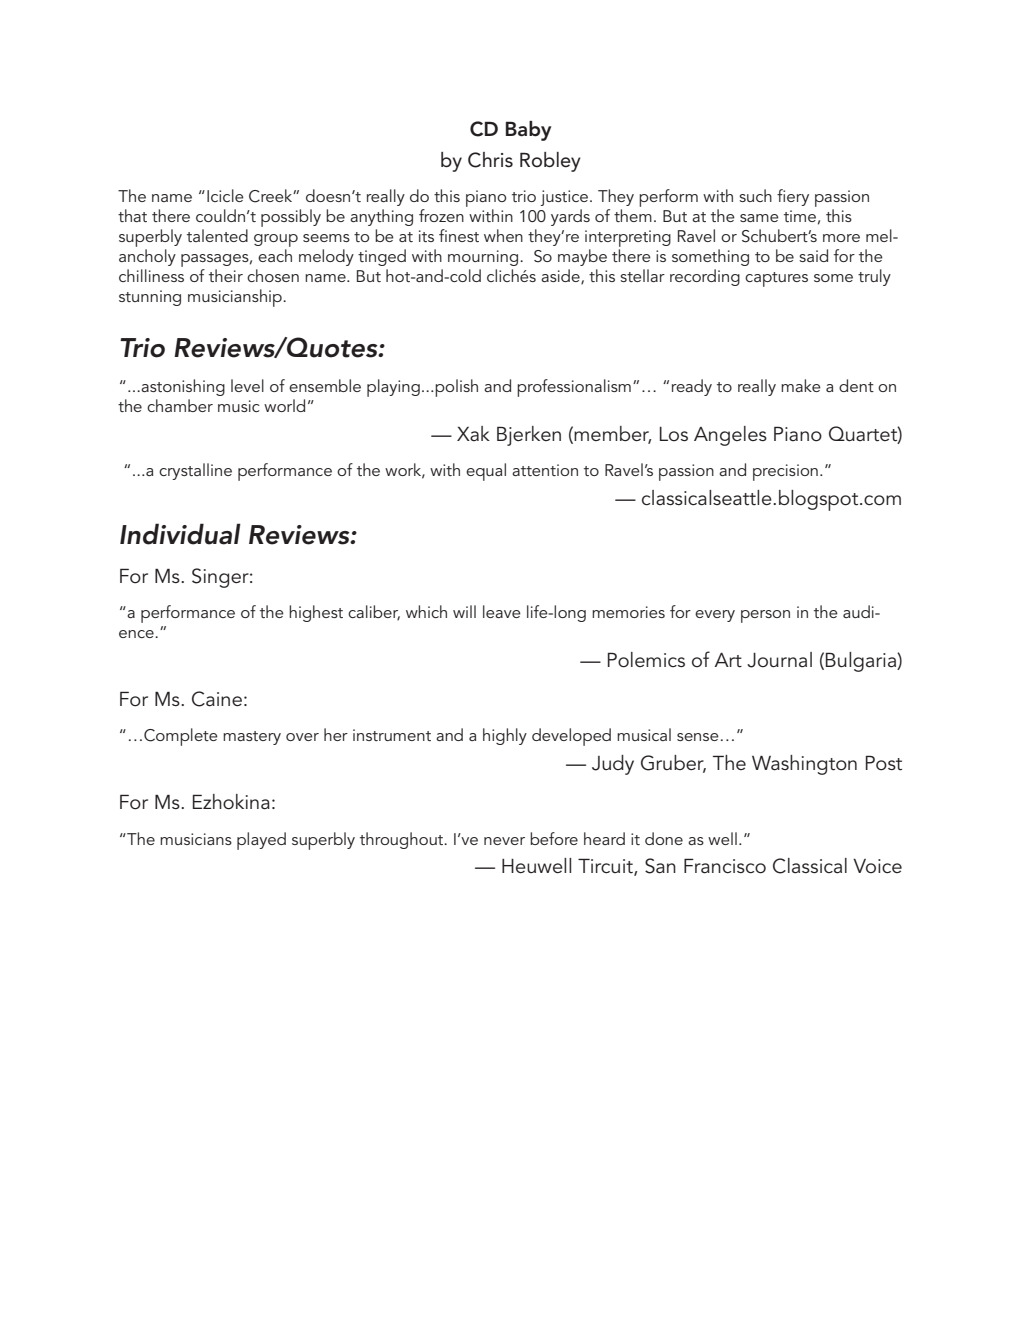 The width and height of the screenshot is (1023, 1323). What do you see at coordinates (261, 841) in the screenshot?
I see `played` at bounding box center [261, 841].
